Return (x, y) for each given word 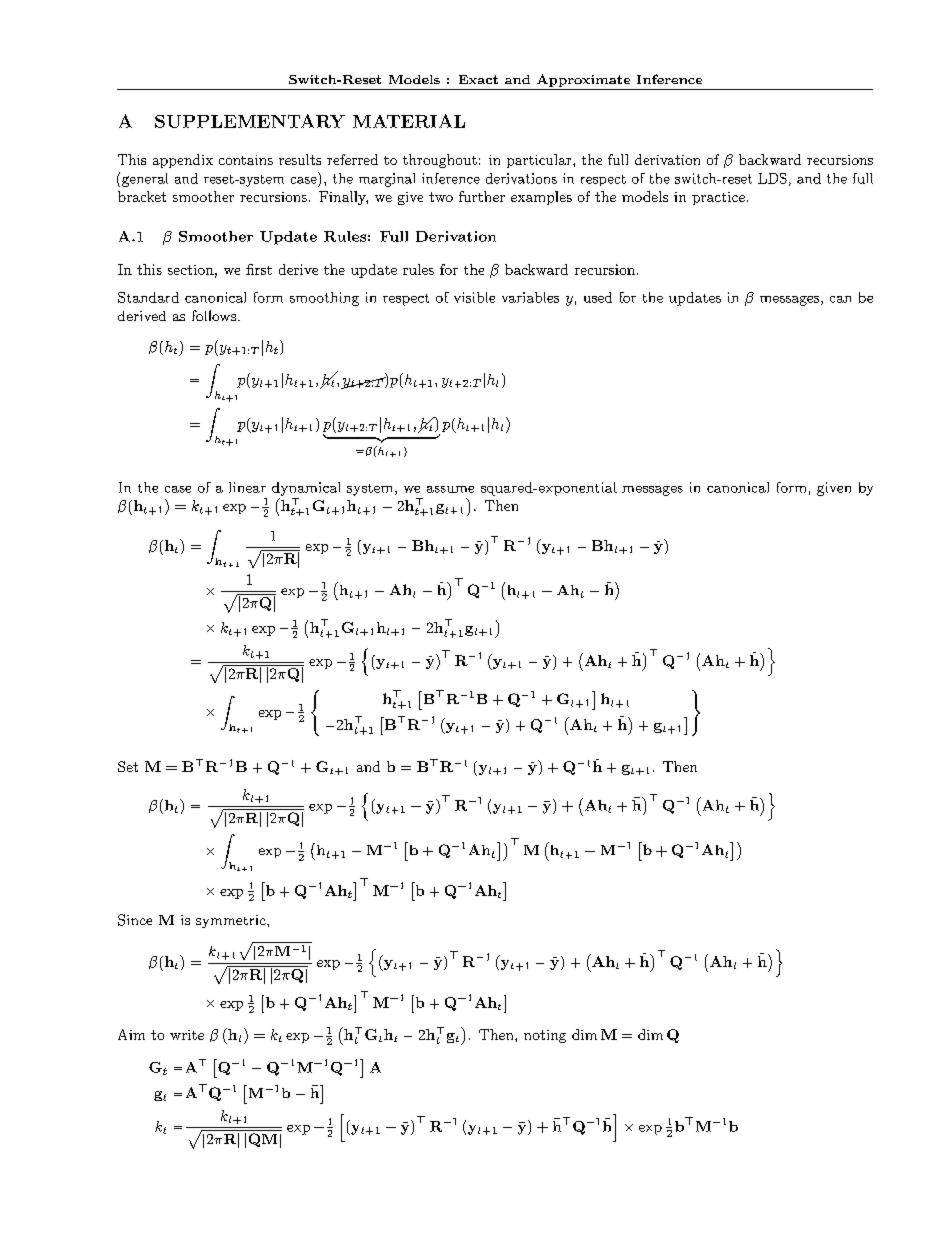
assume (450, 489)
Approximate (583, 80)
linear (247, 487)
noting (545, 1036)
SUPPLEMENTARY (250, 121)
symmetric (232, 921)
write (187, 1035)
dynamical (306, 489)
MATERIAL (409, 121)
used (598, 297)
